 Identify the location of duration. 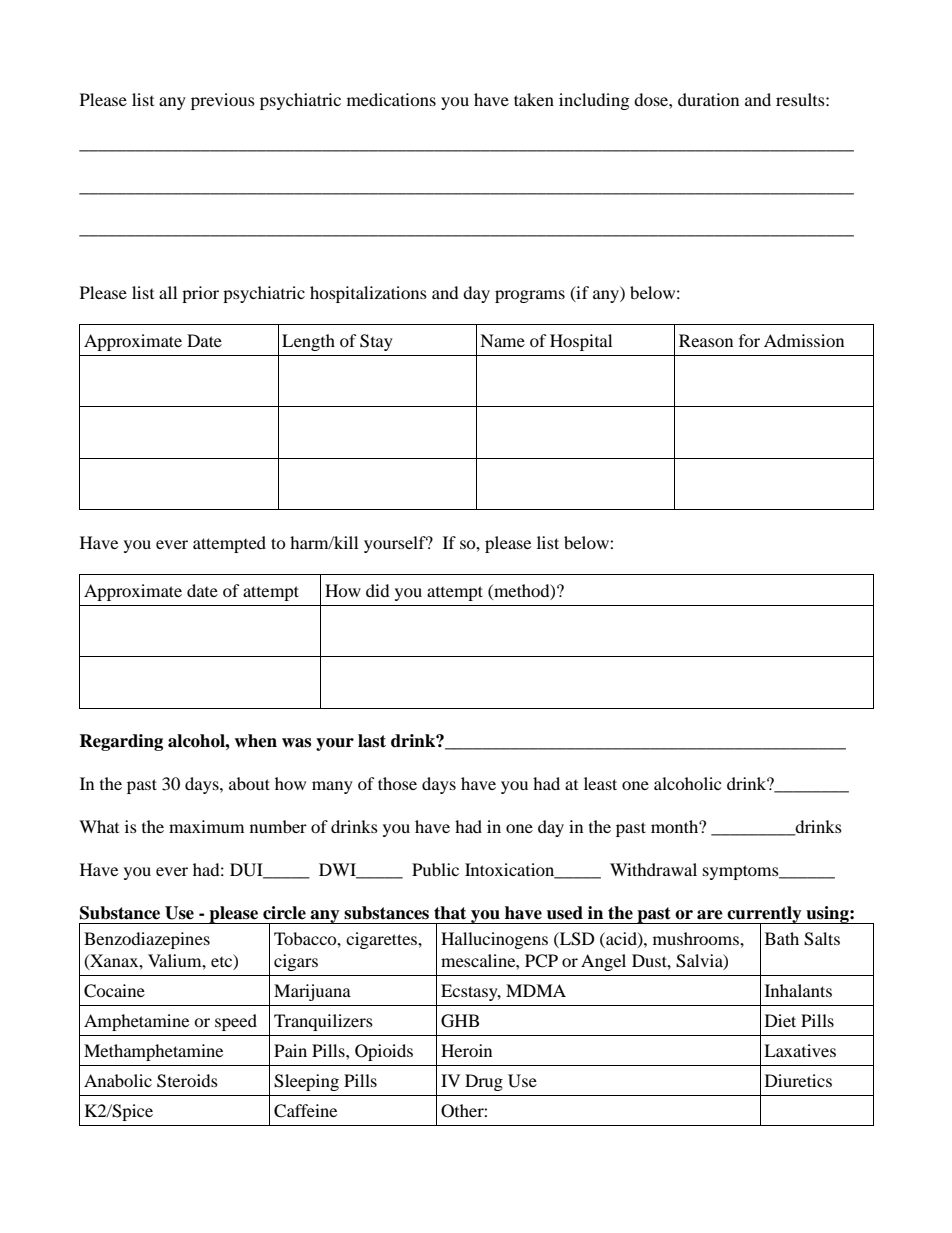
(708, 99).
